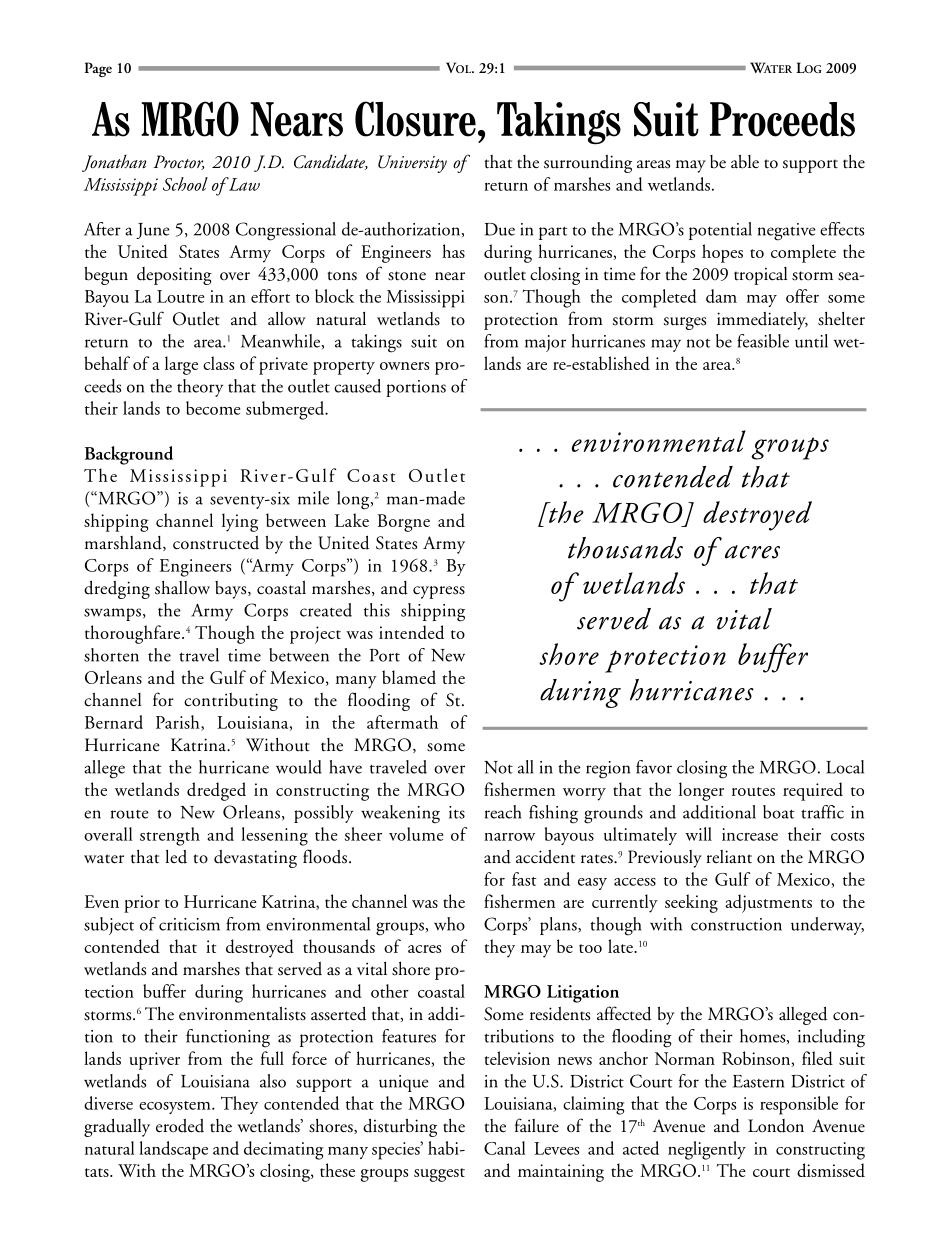 The width and height of the screenshot is (952, 1233). I want to click on feasible, so click(763, 341).
